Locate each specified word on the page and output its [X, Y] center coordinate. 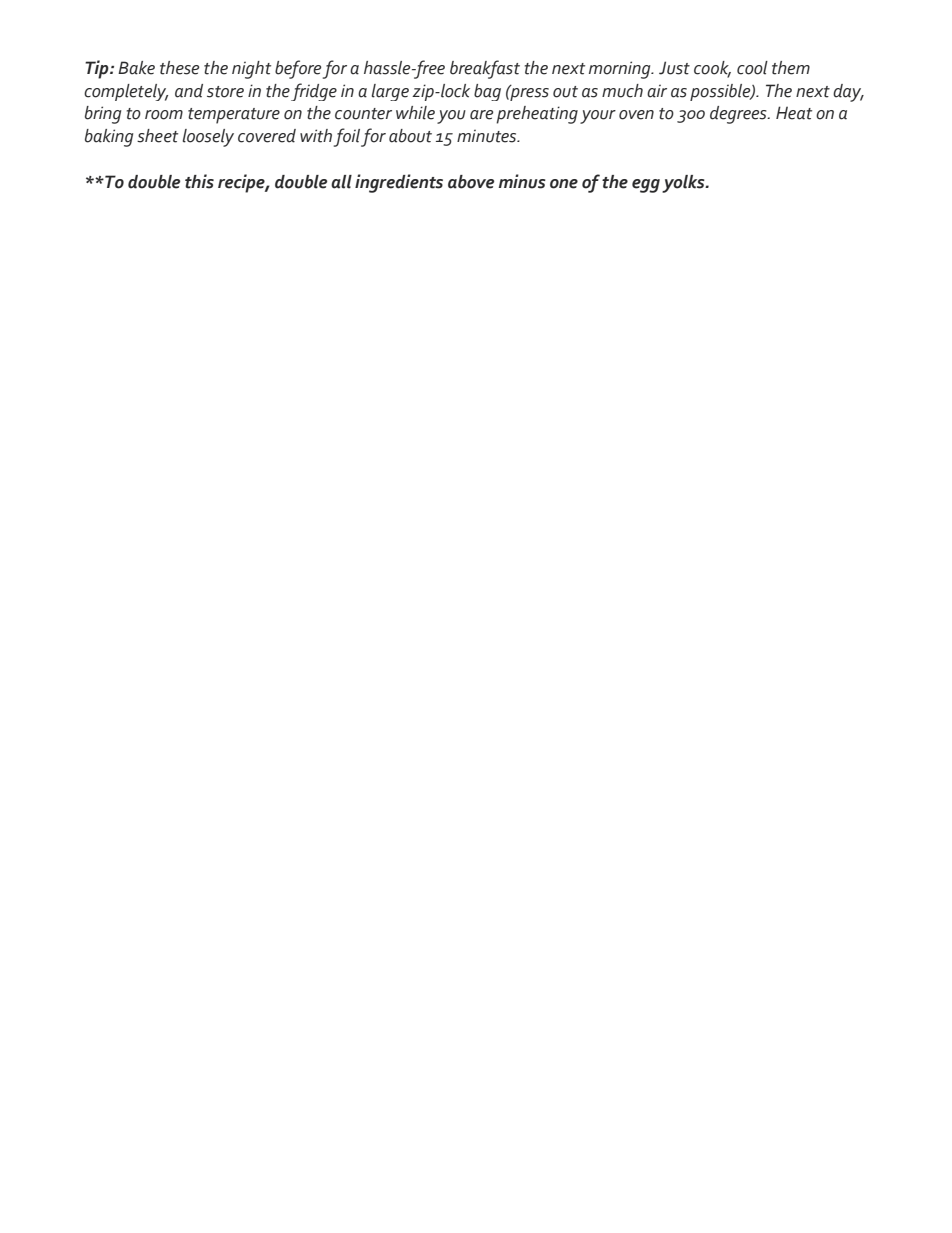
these [179, 68]
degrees [739, 115]
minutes [488, 136]
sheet [157, 136]
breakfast [485, 69]
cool [752, 68]
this [199, 181]
